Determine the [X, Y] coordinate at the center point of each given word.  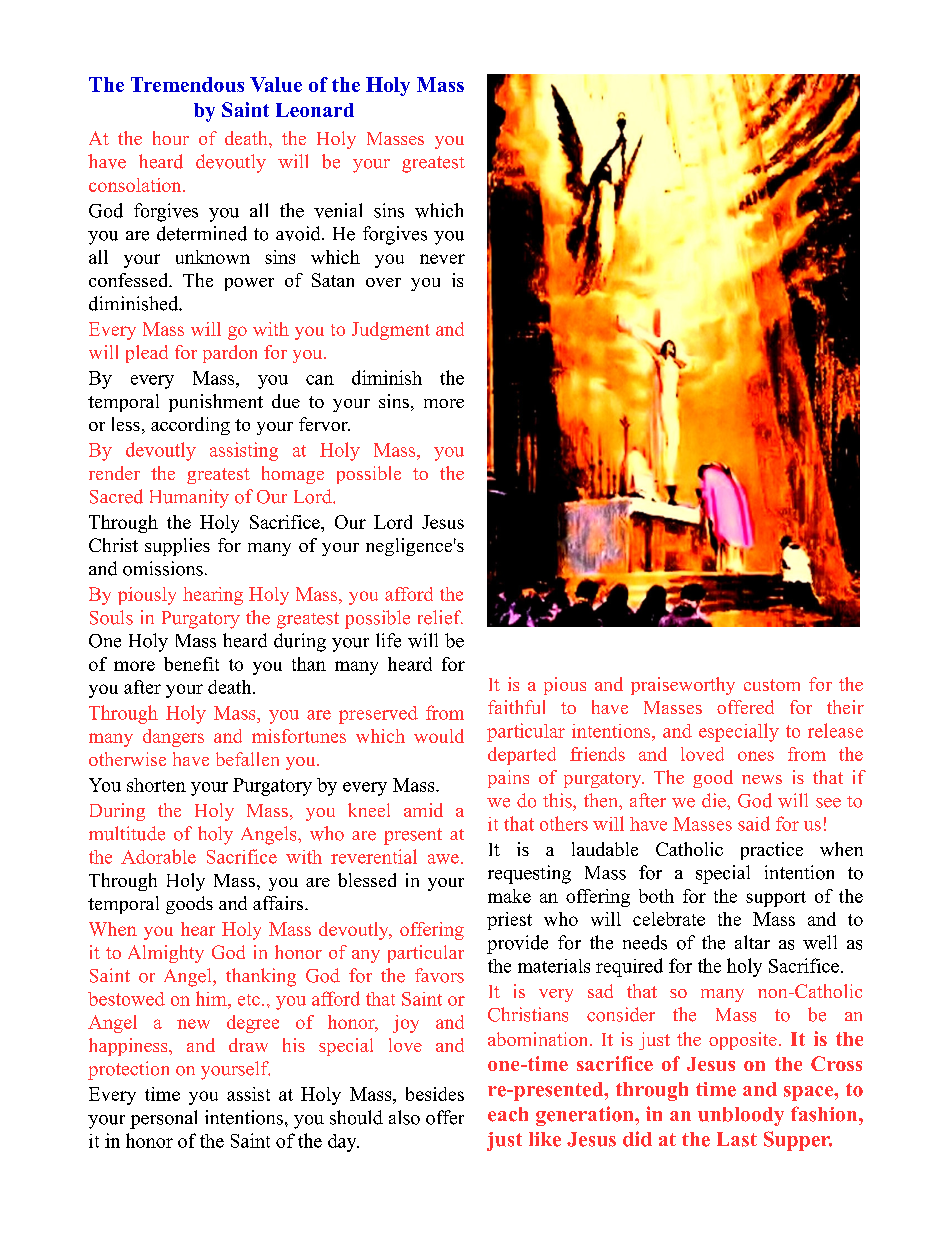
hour [171, 138]
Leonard [315, 110]
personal [163, 1119]
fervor [324, 424]
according [190, 426]
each [508, 1114]
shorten [156, 785]
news [762, 779]
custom [772, 685]
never [442, 259]
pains [508, 779]
